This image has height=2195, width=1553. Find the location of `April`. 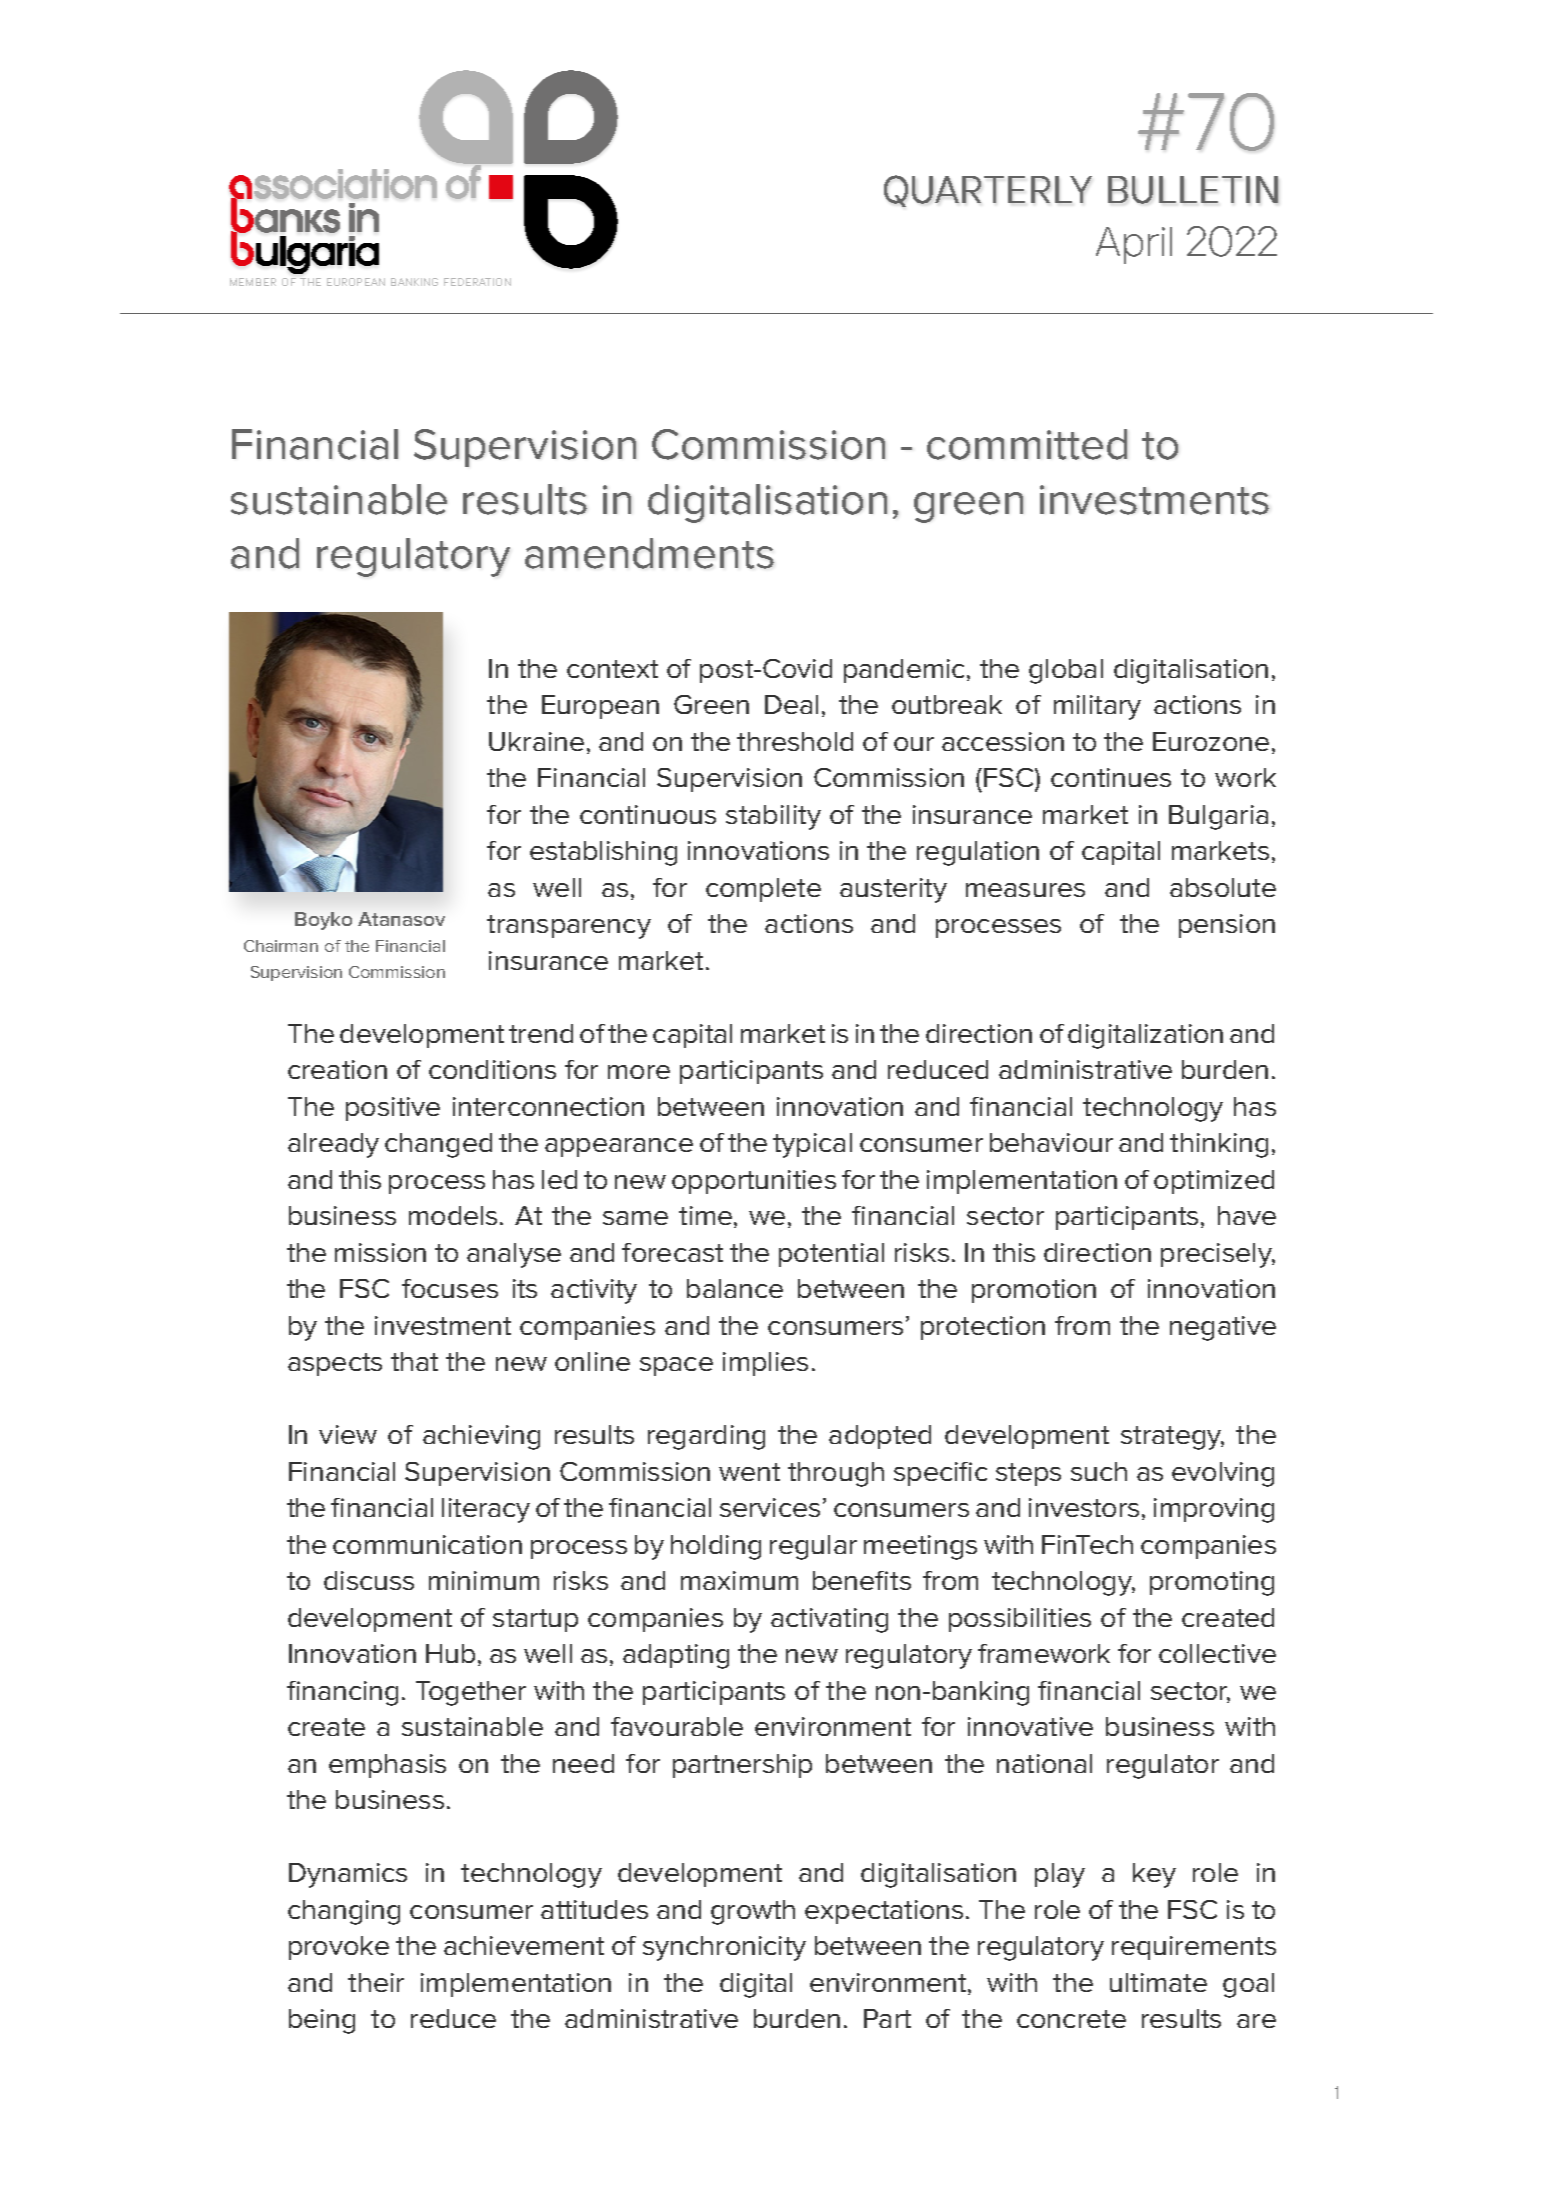

April is located at coordinates (1134, 245).
